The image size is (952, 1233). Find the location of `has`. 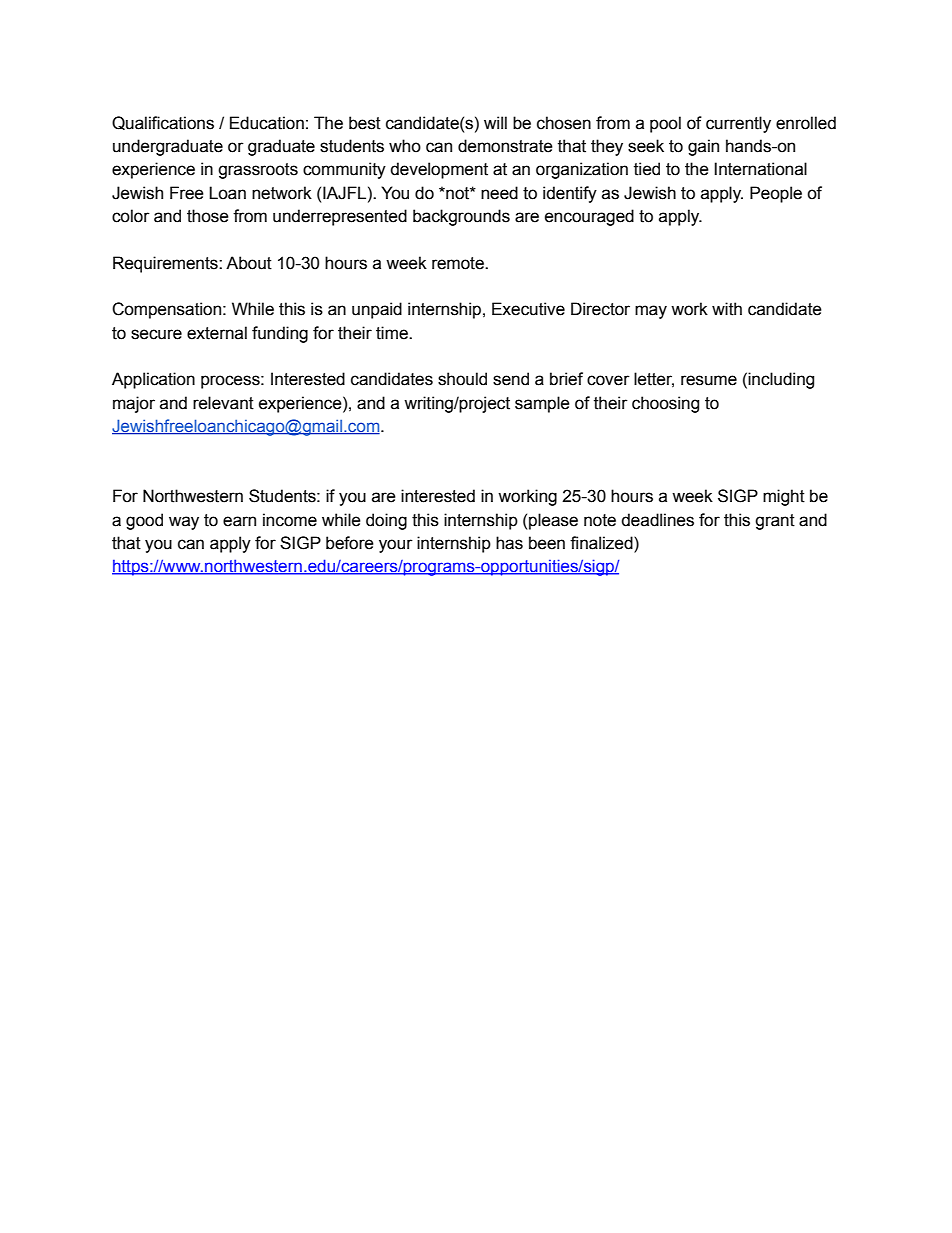

has is located at coordinates (509, 543).
